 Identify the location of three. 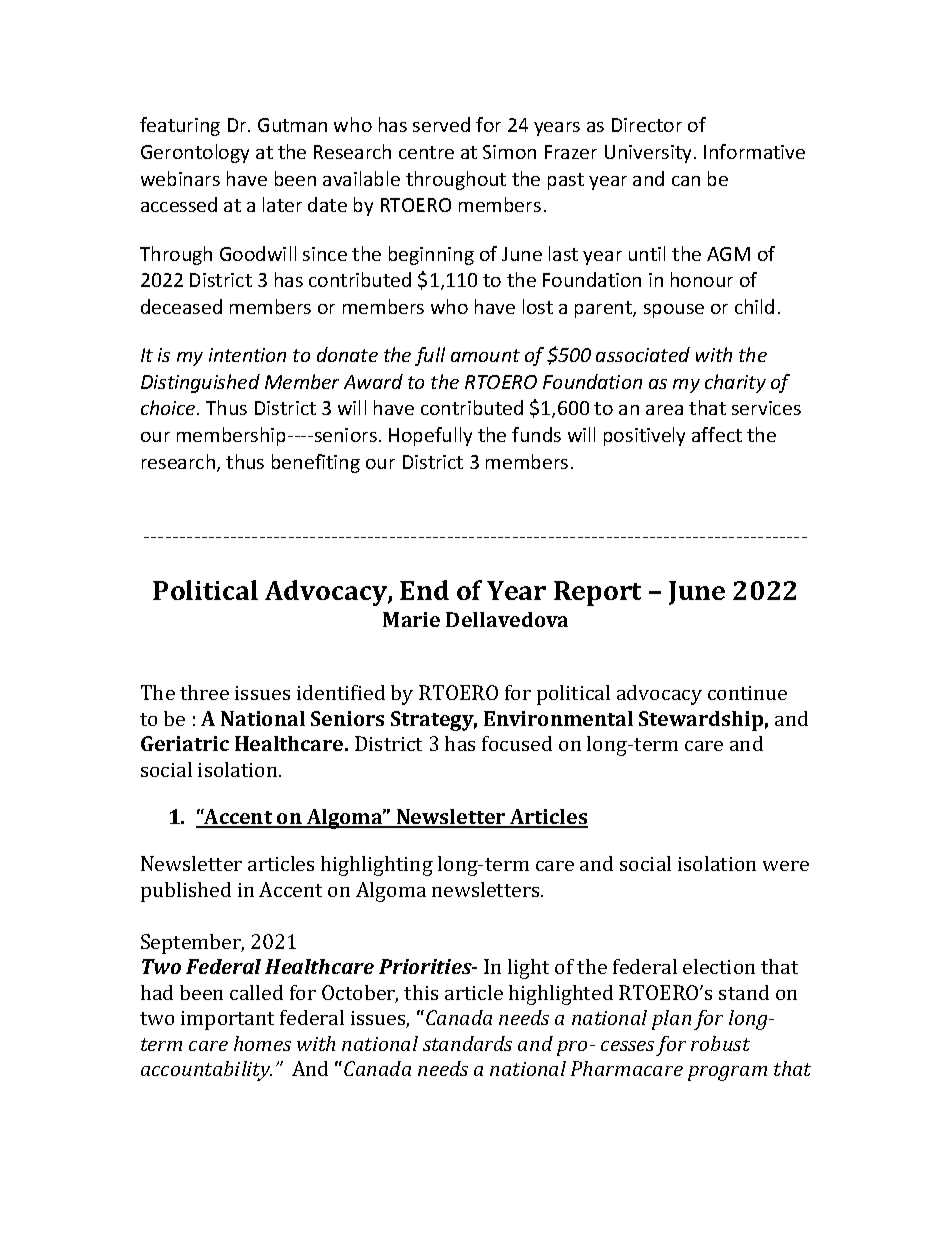
(204, 692).
